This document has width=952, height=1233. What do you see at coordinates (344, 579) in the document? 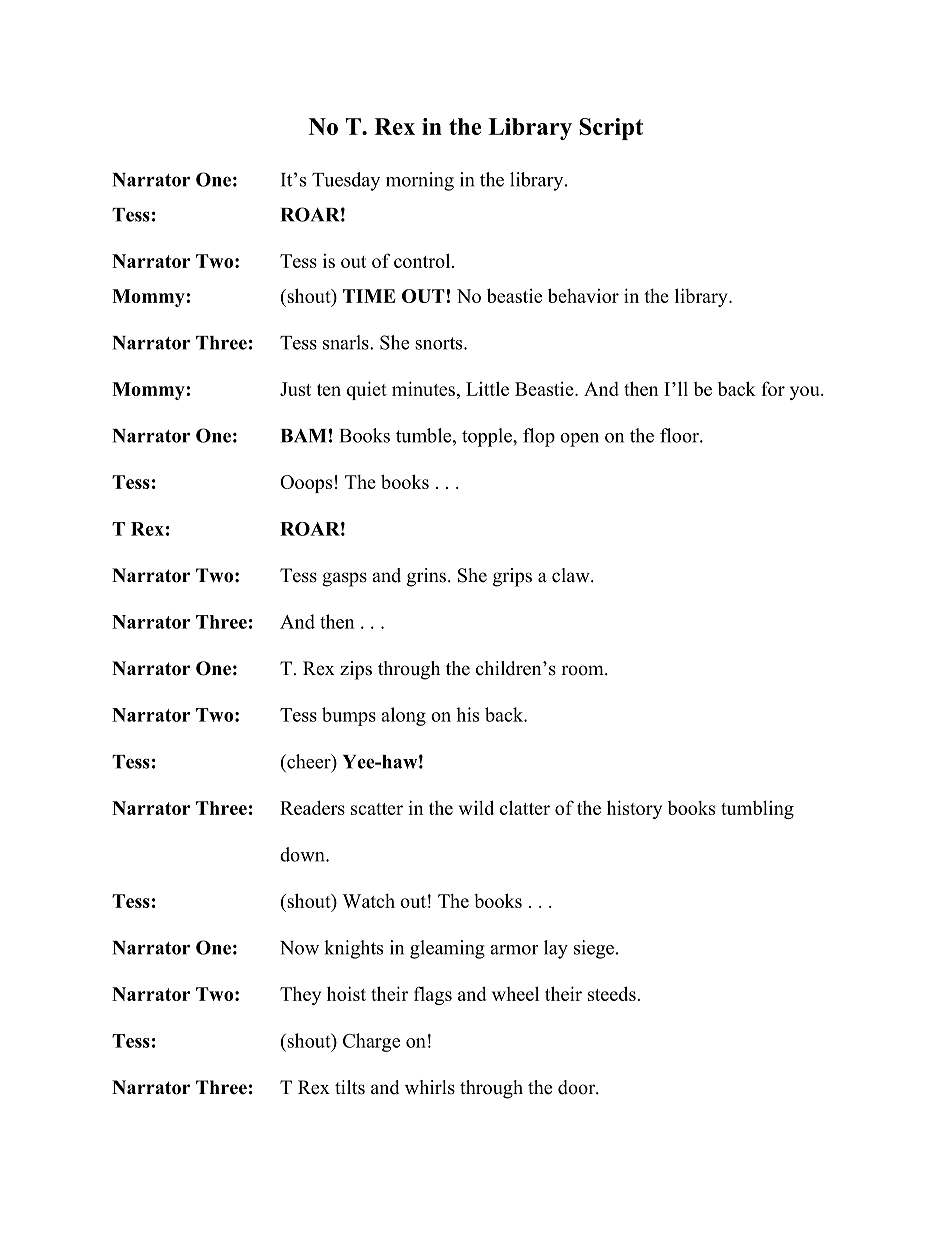
I see `gasps` at bounding box center [344, 579].
